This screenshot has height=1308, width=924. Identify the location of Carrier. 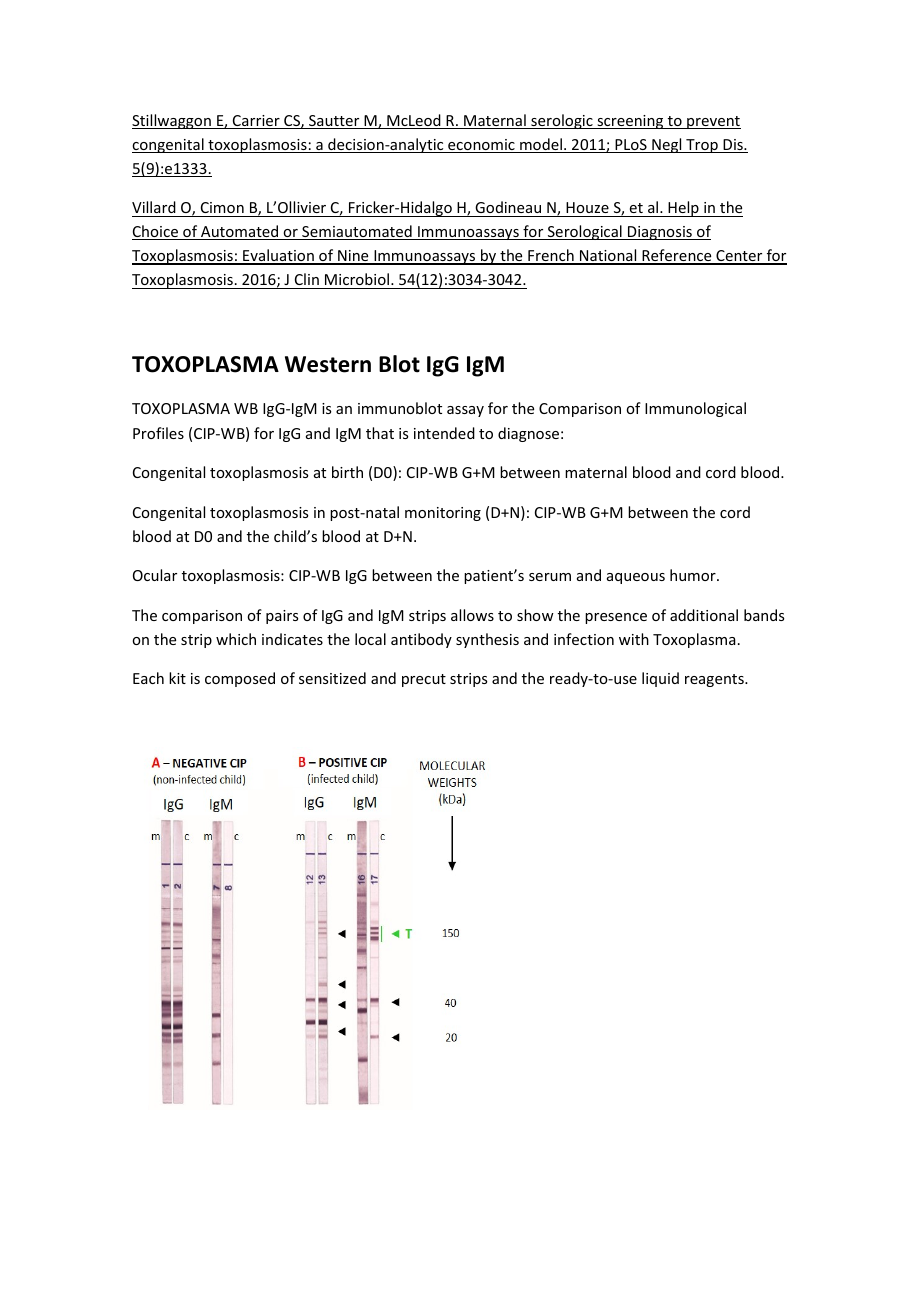
(256, 122).
